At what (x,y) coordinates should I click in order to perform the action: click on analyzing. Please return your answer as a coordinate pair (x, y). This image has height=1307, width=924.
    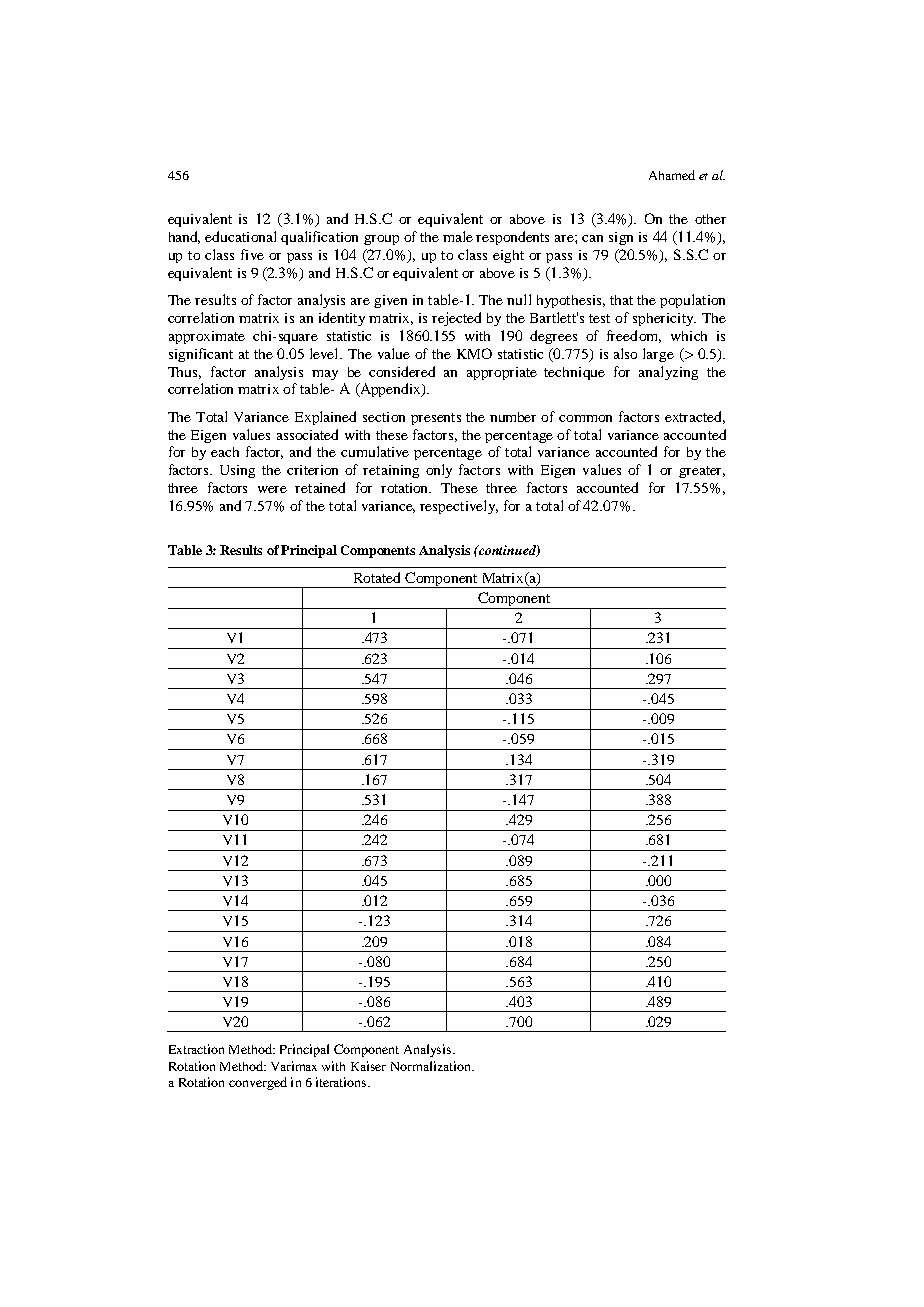
    Looking at the image, I should click on (668, 373).
